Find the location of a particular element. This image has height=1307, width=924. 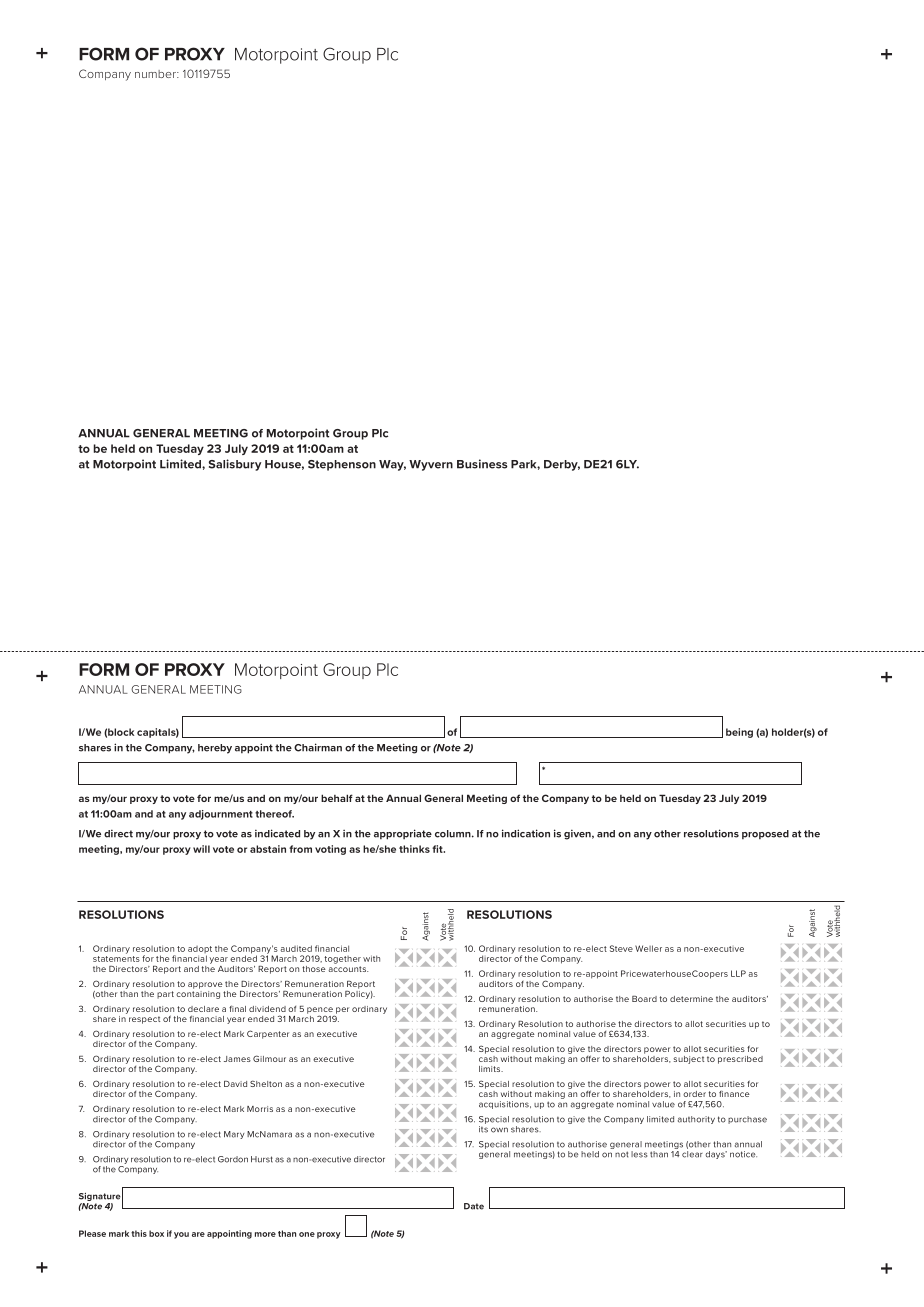

being is located at coordinates (739, 733).
